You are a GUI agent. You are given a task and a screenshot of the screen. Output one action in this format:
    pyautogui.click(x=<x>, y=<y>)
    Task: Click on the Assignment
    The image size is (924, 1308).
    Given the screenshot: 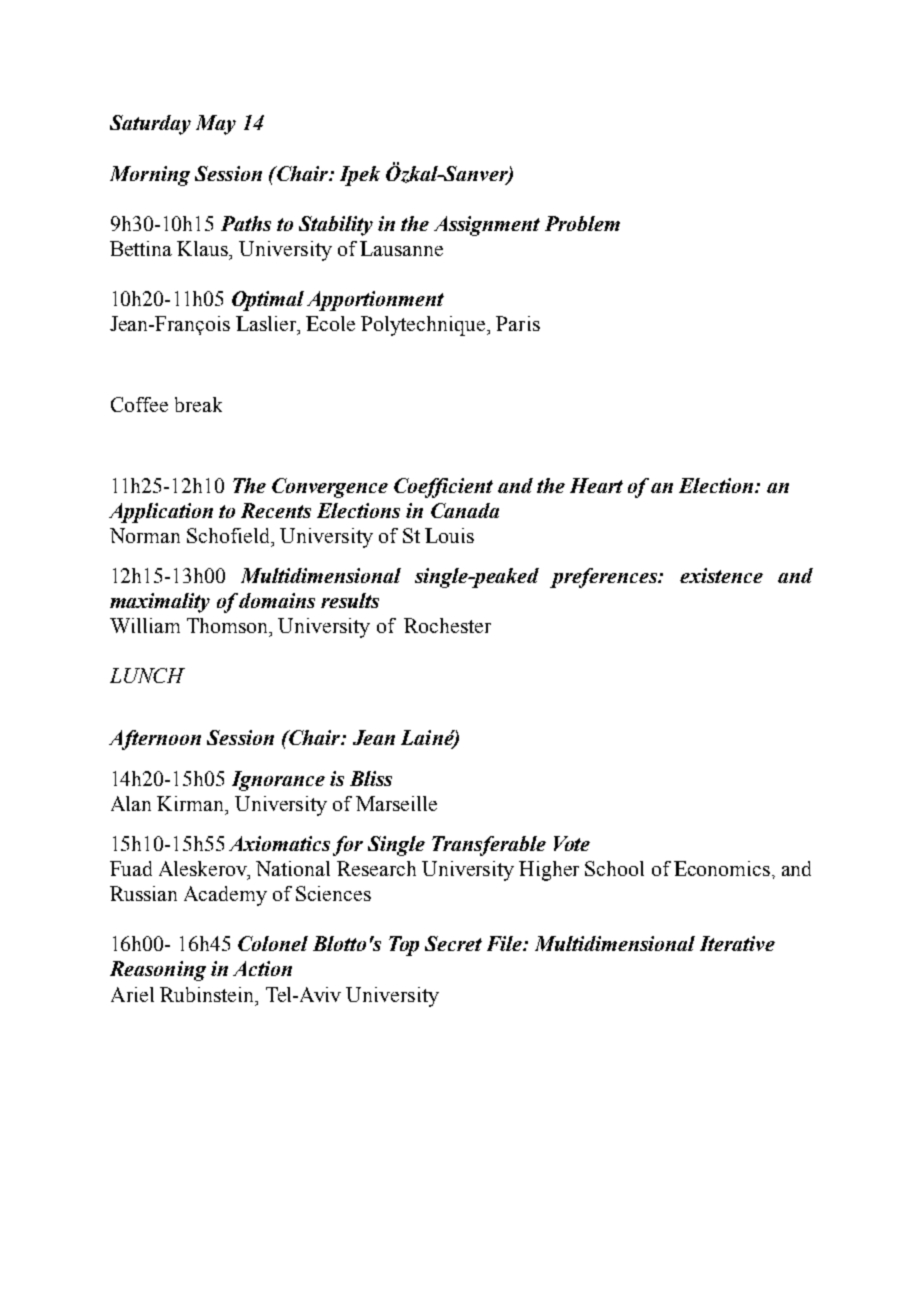 What is the action you would take?
    pyautogui.click(x=487, y=226)
